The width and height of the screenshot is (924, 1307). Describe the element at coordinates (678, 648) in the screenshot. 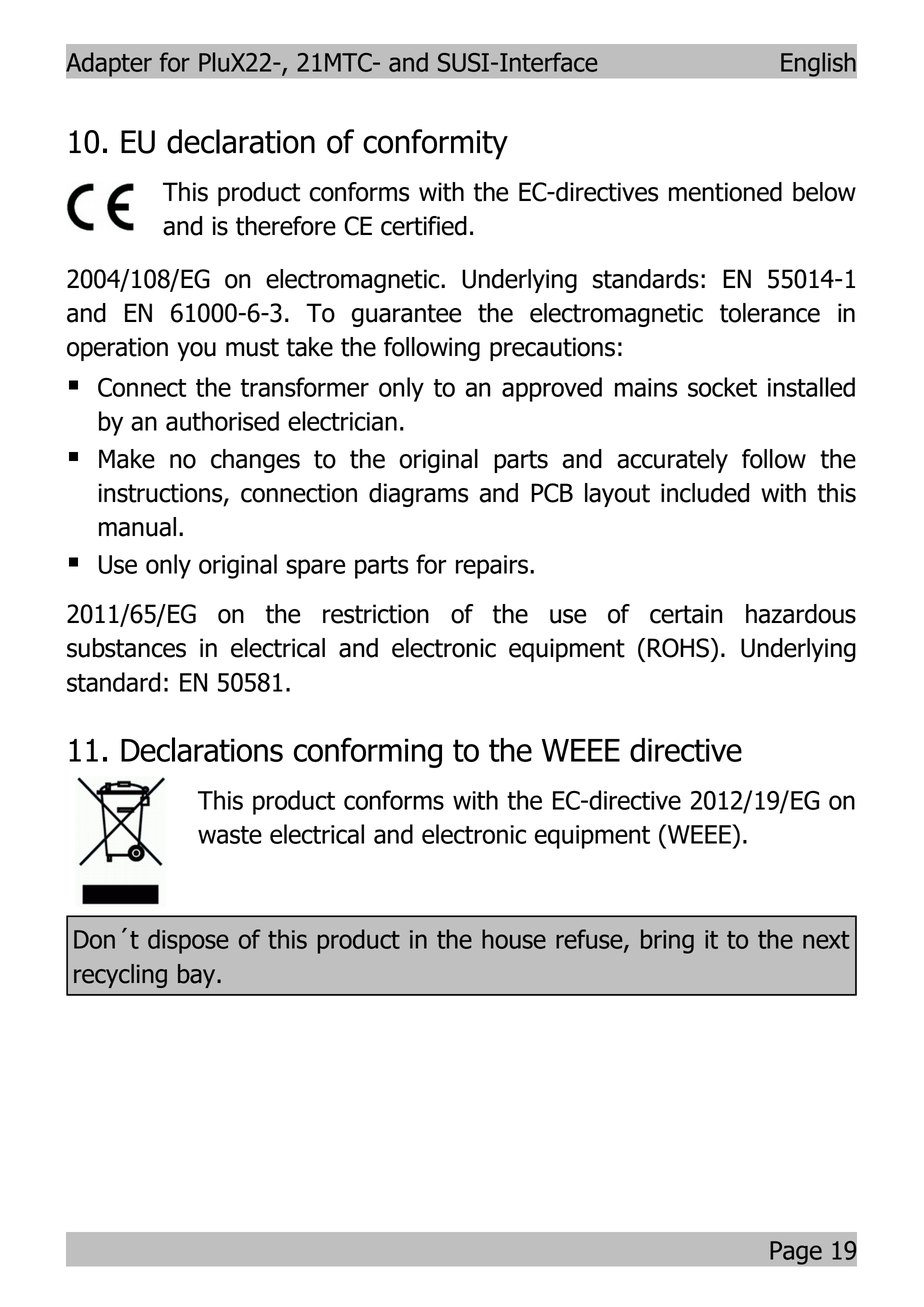

I see `ROHS` at that location.
